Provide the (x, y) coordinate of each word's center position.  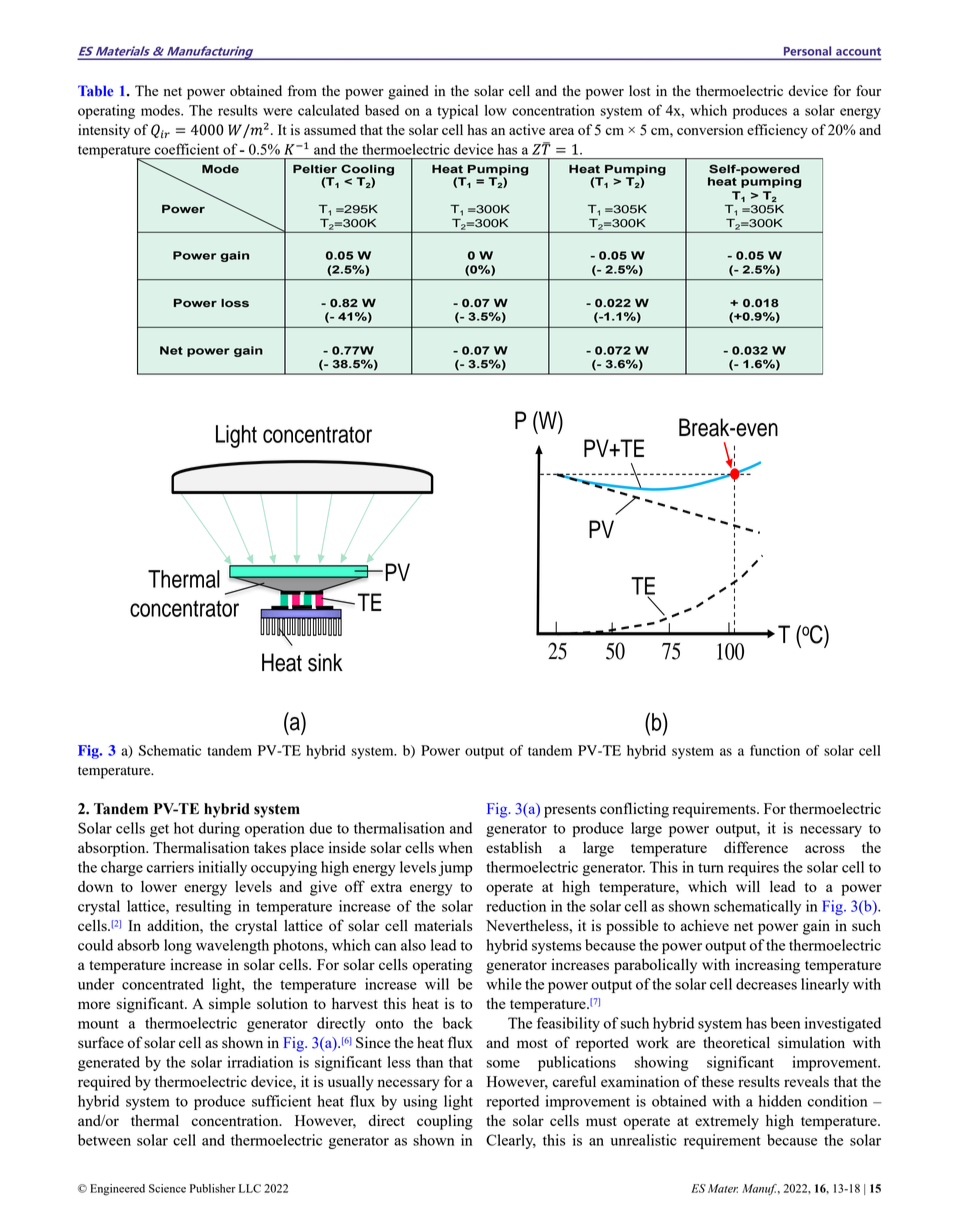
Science (167, 1188)
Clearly (511, 1141)
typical (457, 112)
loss (235, 303)
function (775, 750)
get (159, 830)
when (455, 847)
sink (325, 662)
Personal (807, 51)
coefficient (187, 149)
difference (756, 847)
